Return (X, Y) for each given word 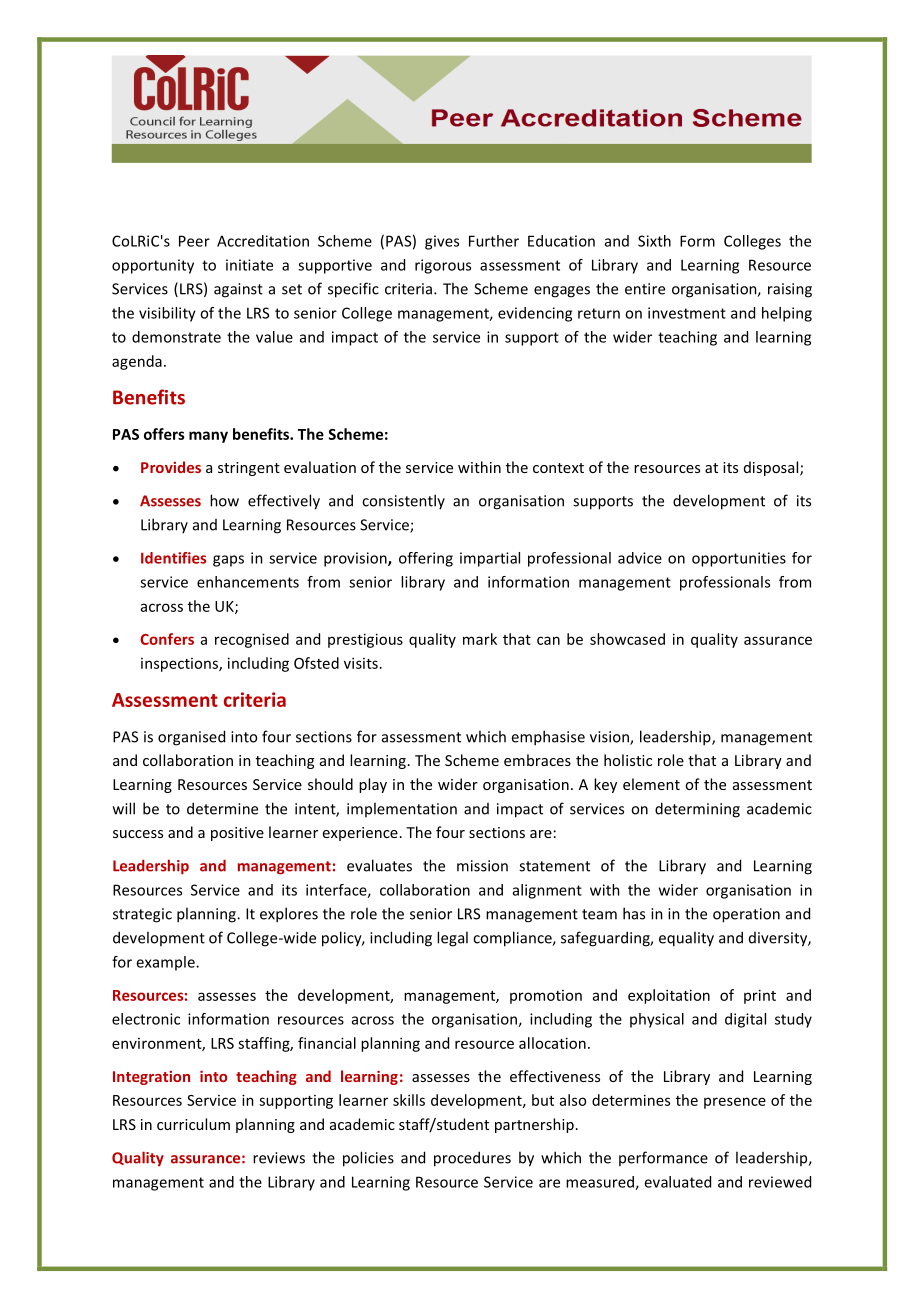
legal (452, 939)
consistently (403, 501)
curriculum (193, 1124)
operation (746, 915)
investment (687, 313)
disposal (772, 468)
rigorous (443, 266)
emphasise (548, 738)
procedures (472, 1159)
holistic (628, 760)
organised (191, 738)
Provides (171, 467)
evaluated (677, 1182)
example (166, 963)
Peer (194, 241)
